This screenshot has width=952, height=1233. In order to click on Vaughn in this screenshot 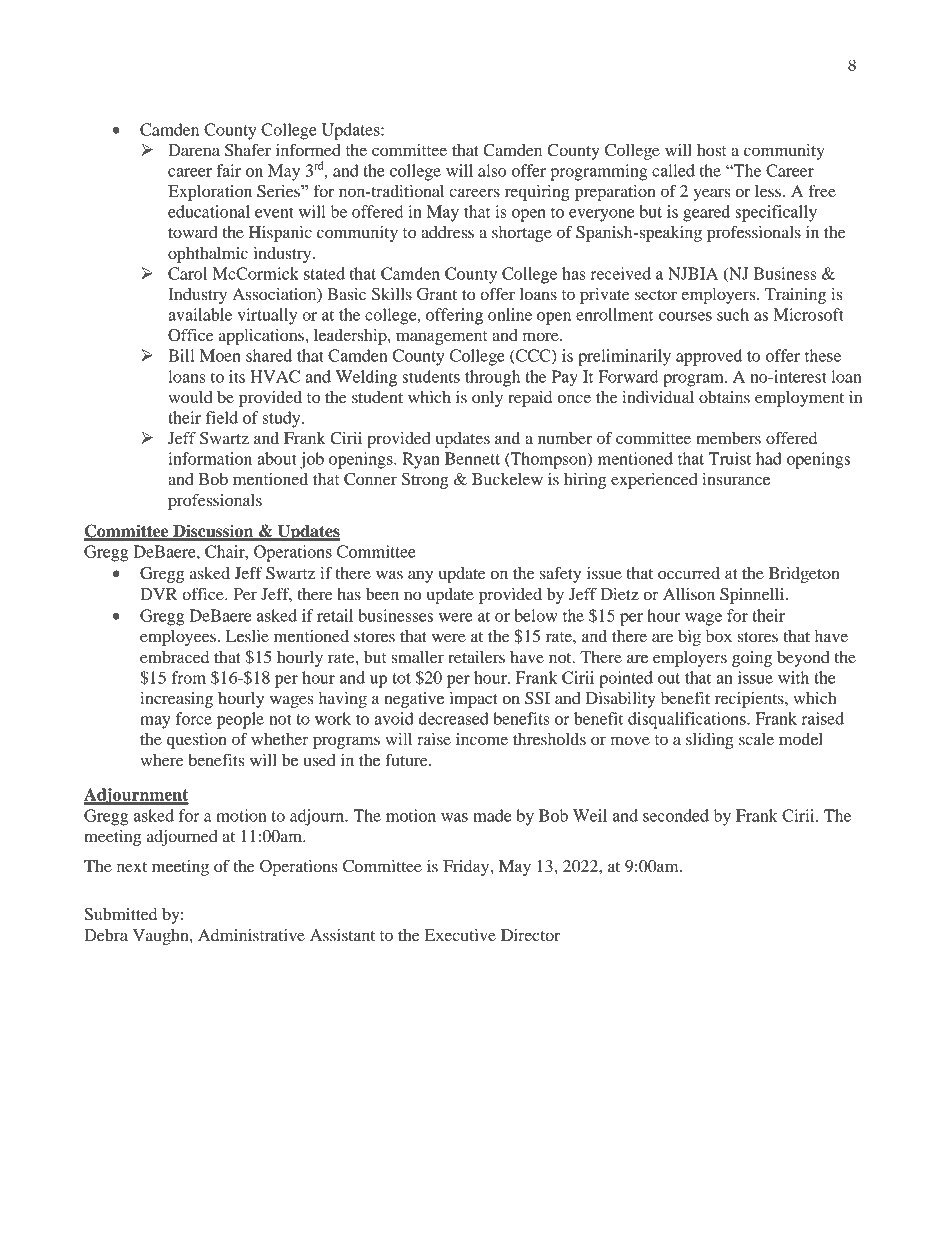, I will do `click(162, 937)`.
